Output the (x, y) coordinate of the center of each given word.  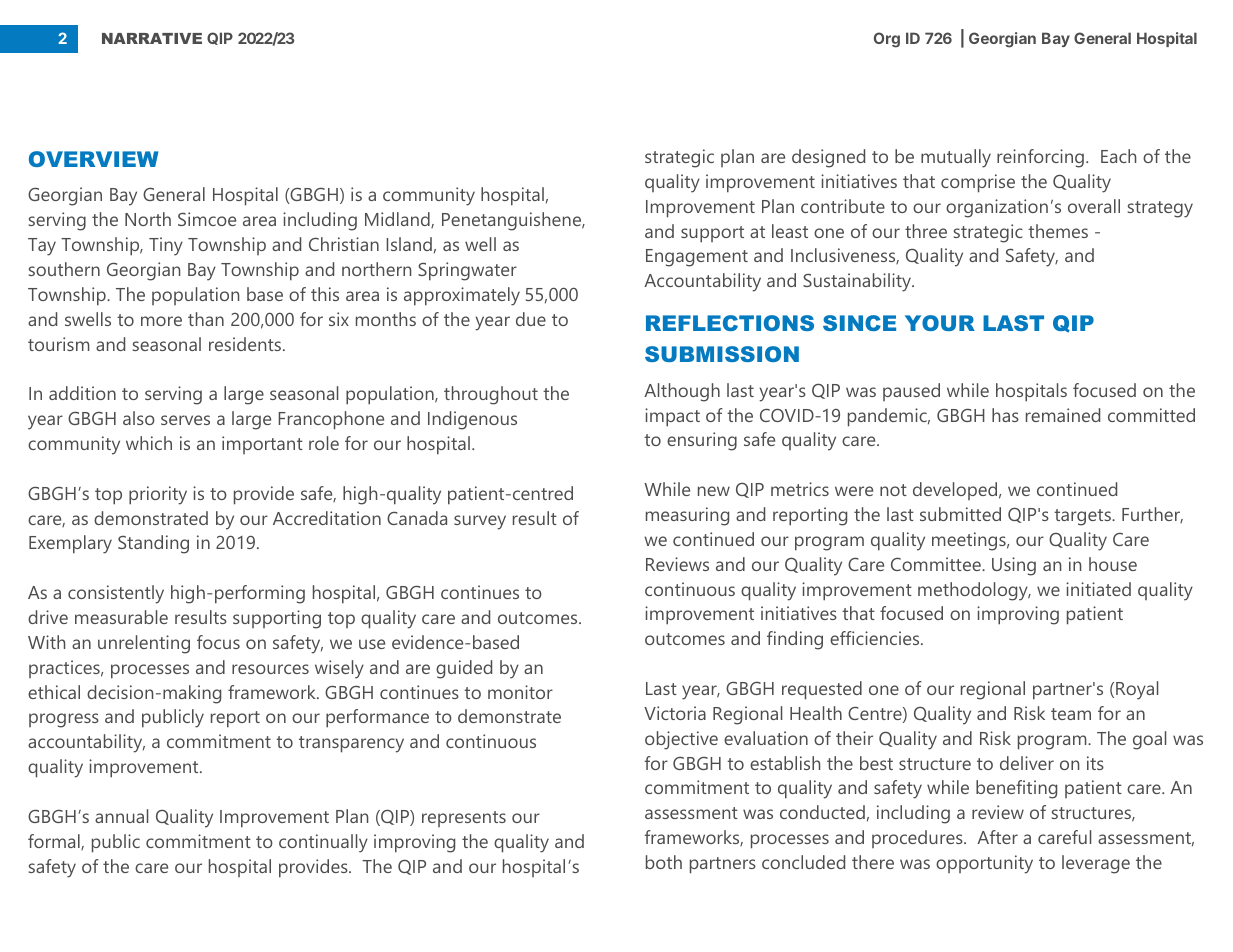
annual (121, 816)
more (161, 321)
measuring (687, 516)
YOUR (940, 323)
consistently (116, 594)
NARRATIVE (152, 38)
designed (828, 158)
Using (1014, 566)
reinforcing (1040, 158)
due (531, 319)
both (664, 862)
